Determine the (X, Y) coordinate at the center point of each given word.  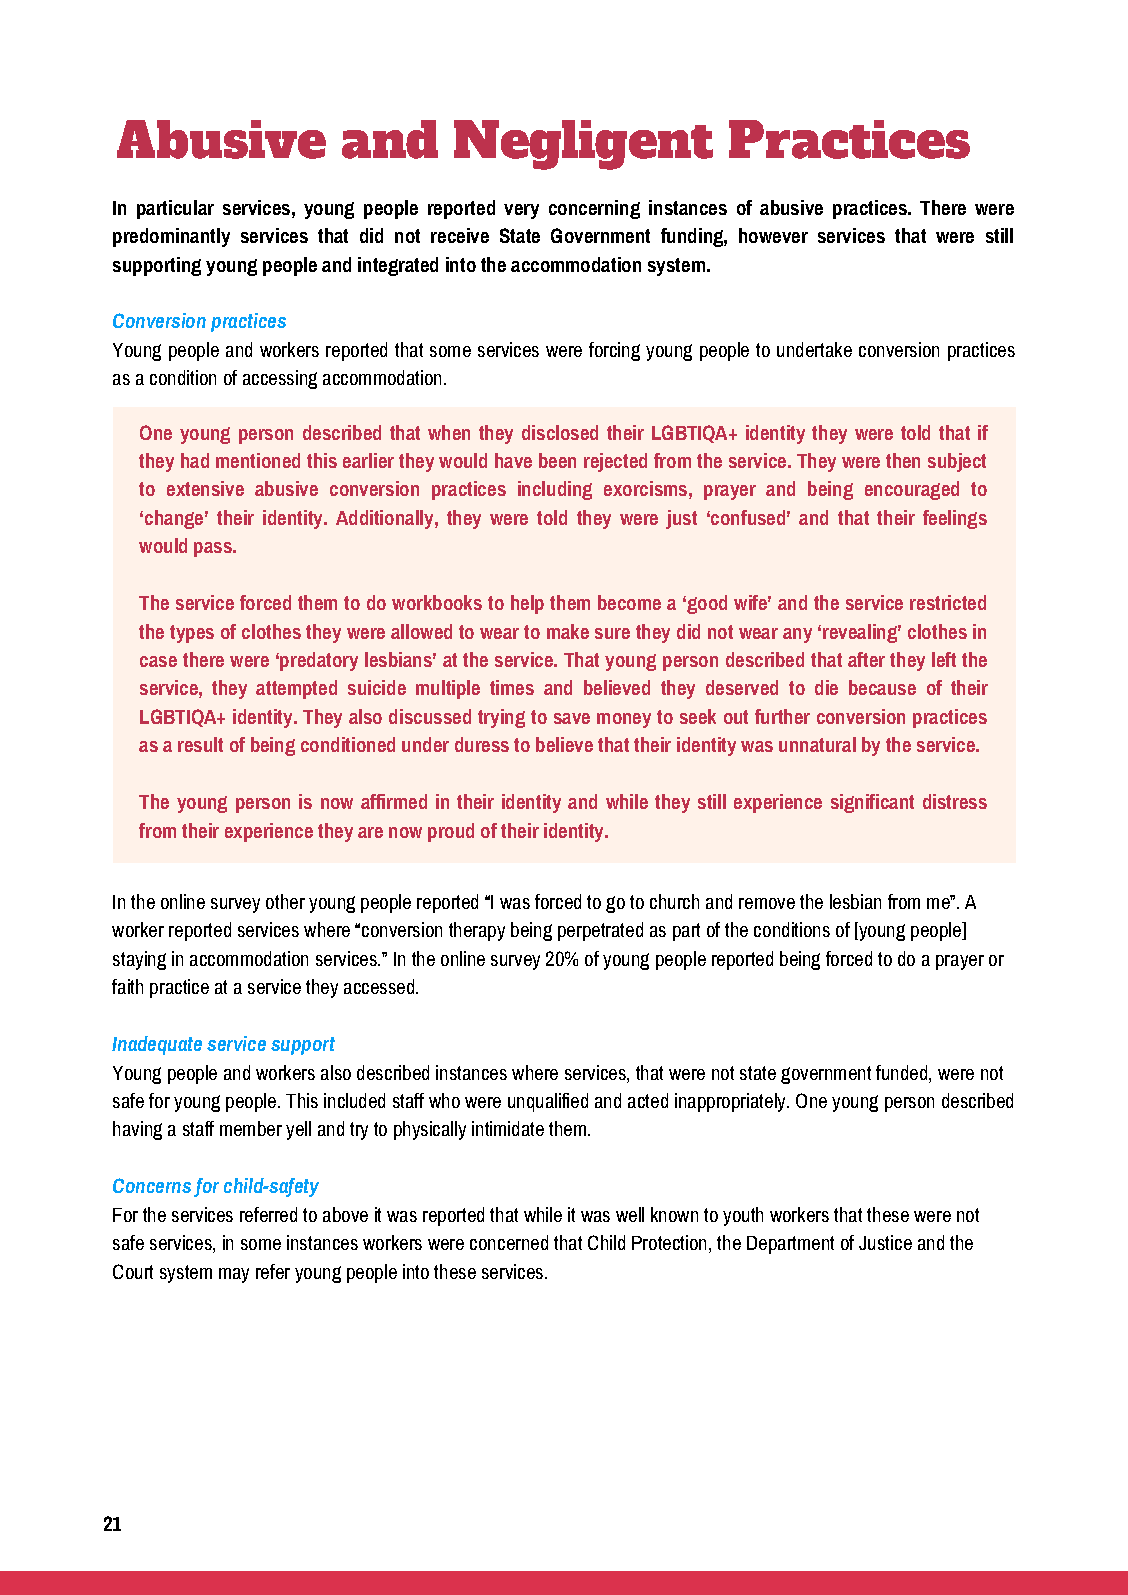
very (521, 211)
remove (767, 903)
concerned (509, 1242)
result (200, 744)
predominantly (171, 237)
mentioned (258, 460)
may (234, 1275)
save (572, 718)
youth (743, 1216)
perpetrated (600, 931)
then (903, 460)
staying (139, 960)
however (773, 235)
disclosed (560, 432)
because (882, 687)
